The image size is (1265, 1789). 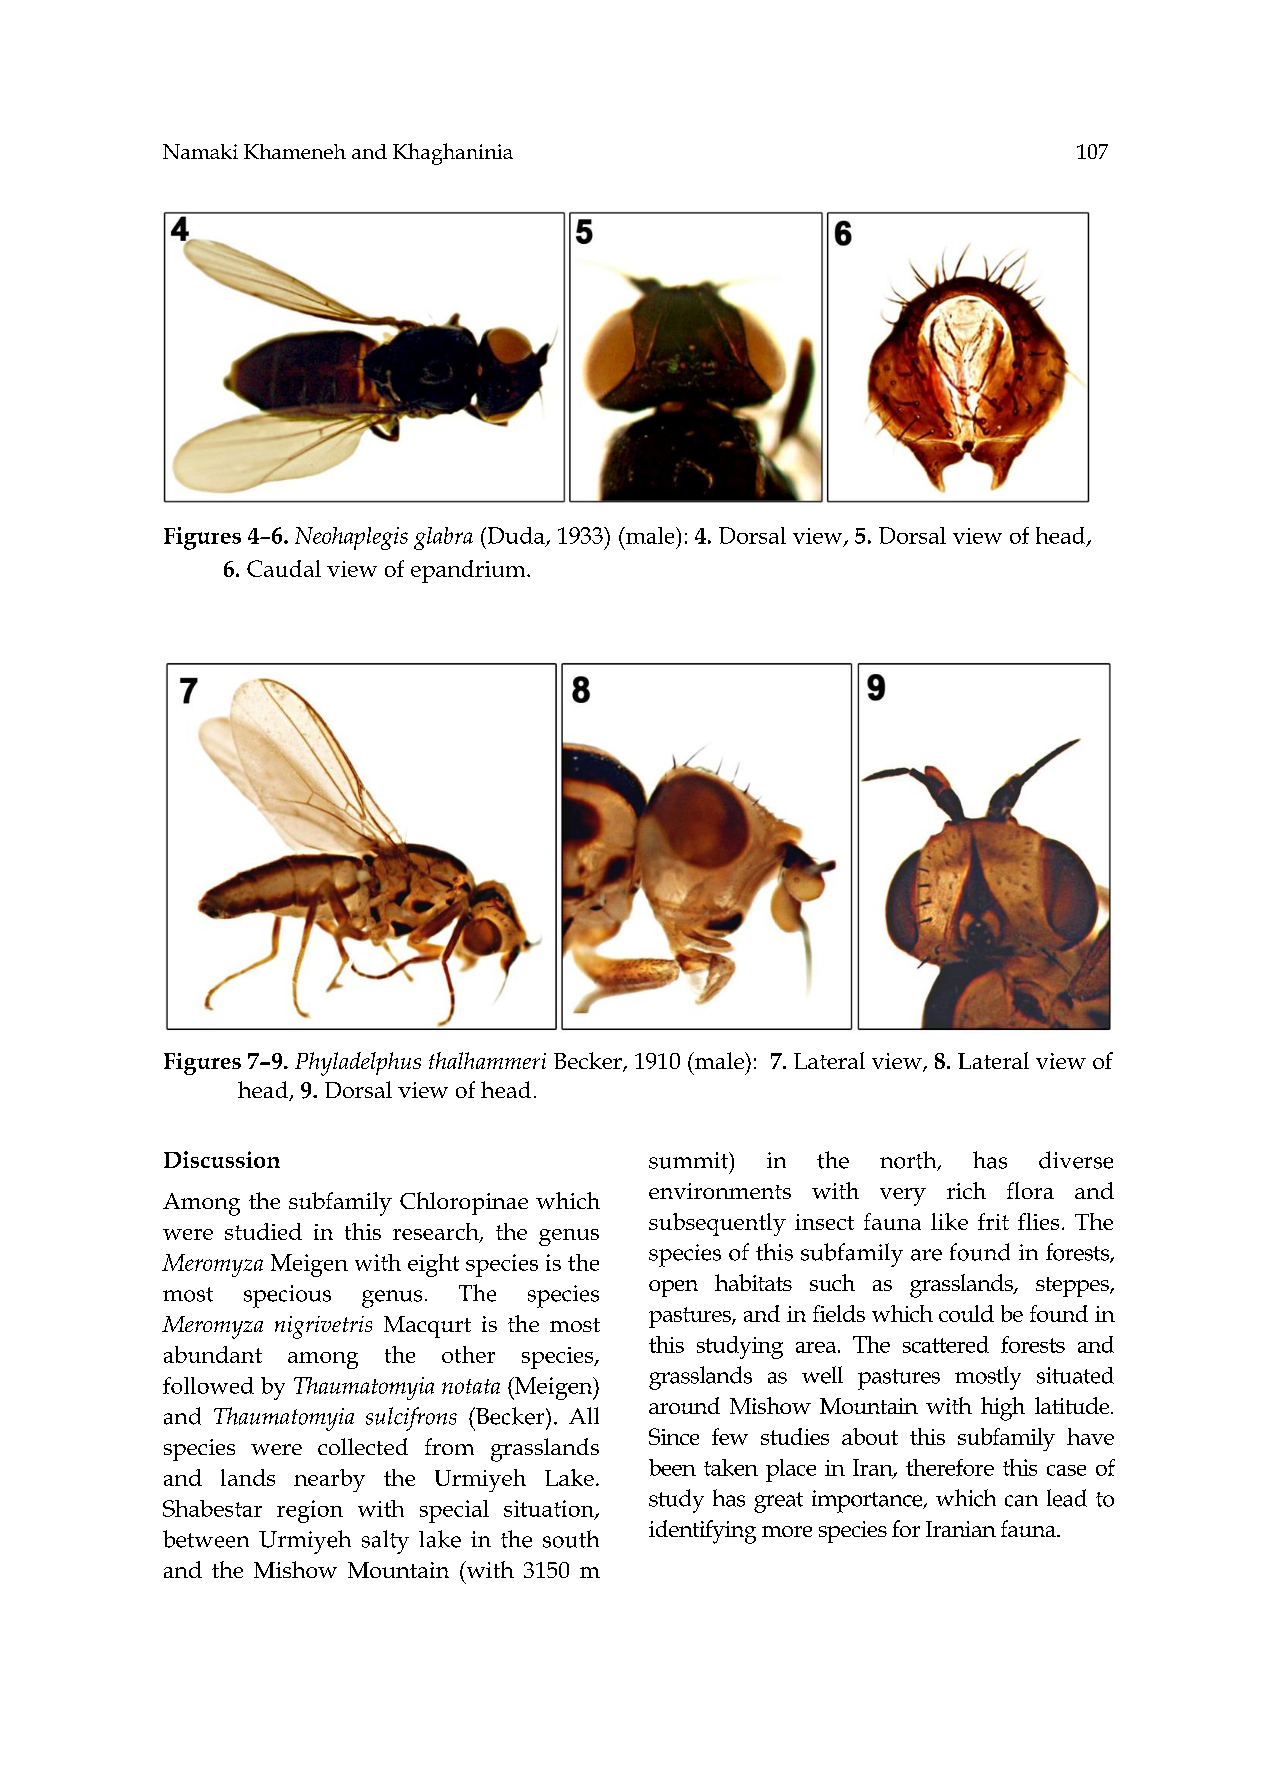 I want to click on region, so click(x=310, y=1511).
